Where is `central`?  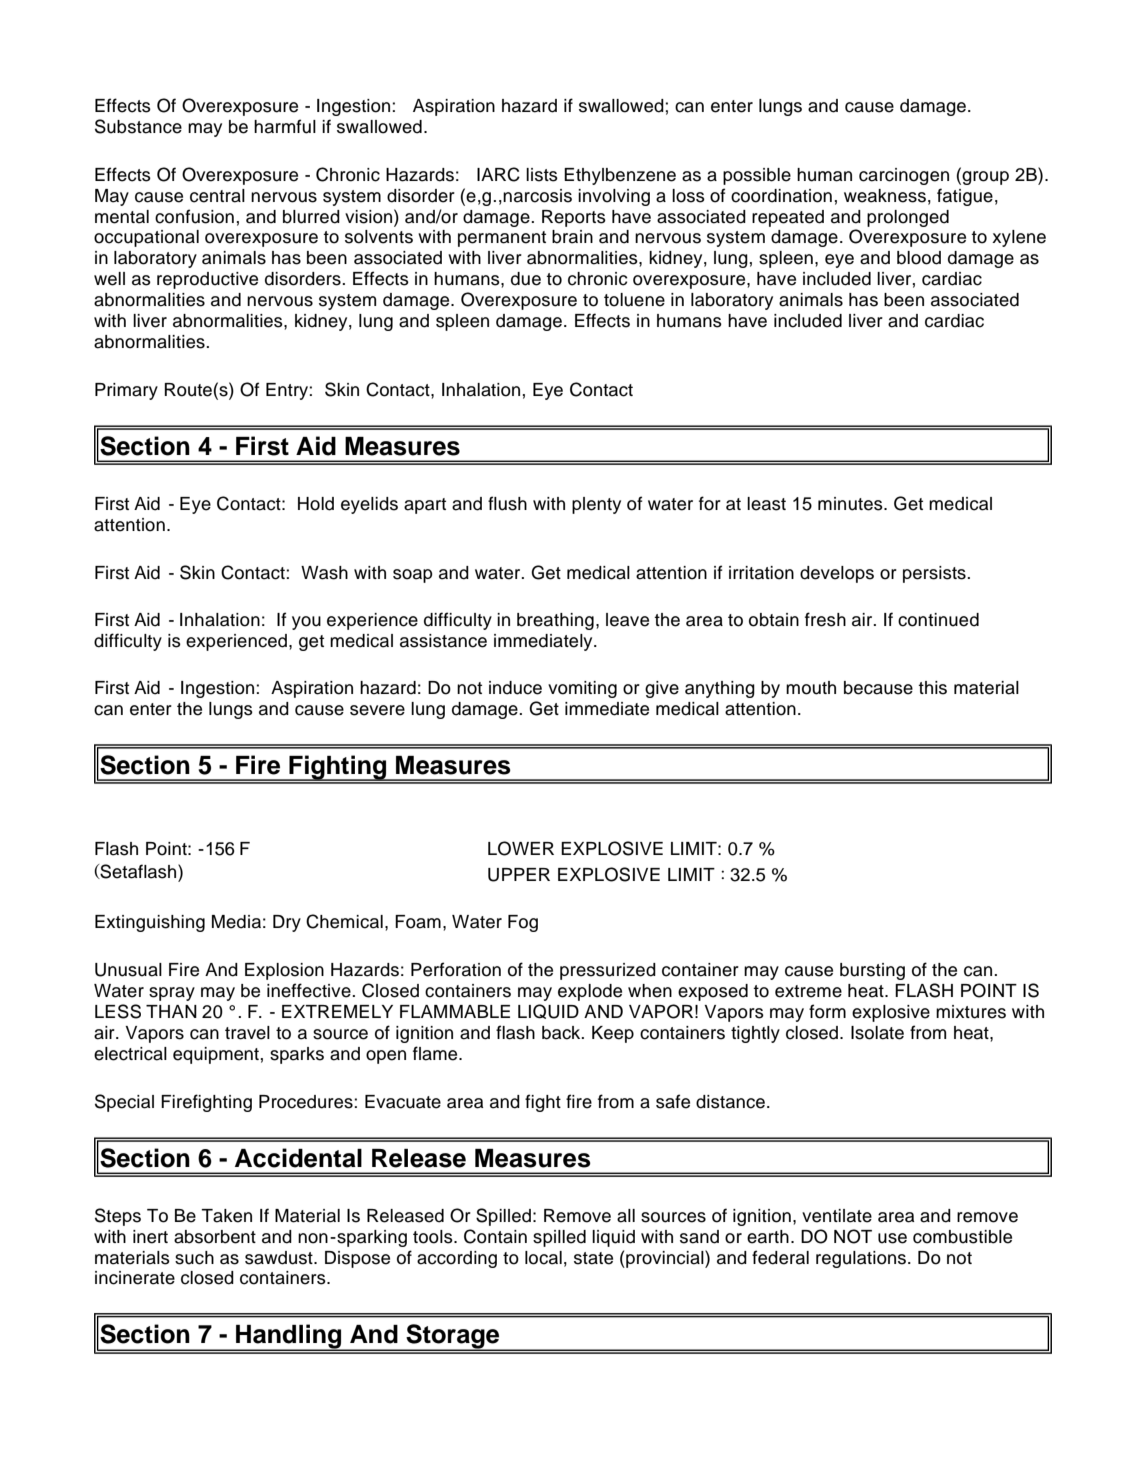
central is located at coordinates (217, 196).
